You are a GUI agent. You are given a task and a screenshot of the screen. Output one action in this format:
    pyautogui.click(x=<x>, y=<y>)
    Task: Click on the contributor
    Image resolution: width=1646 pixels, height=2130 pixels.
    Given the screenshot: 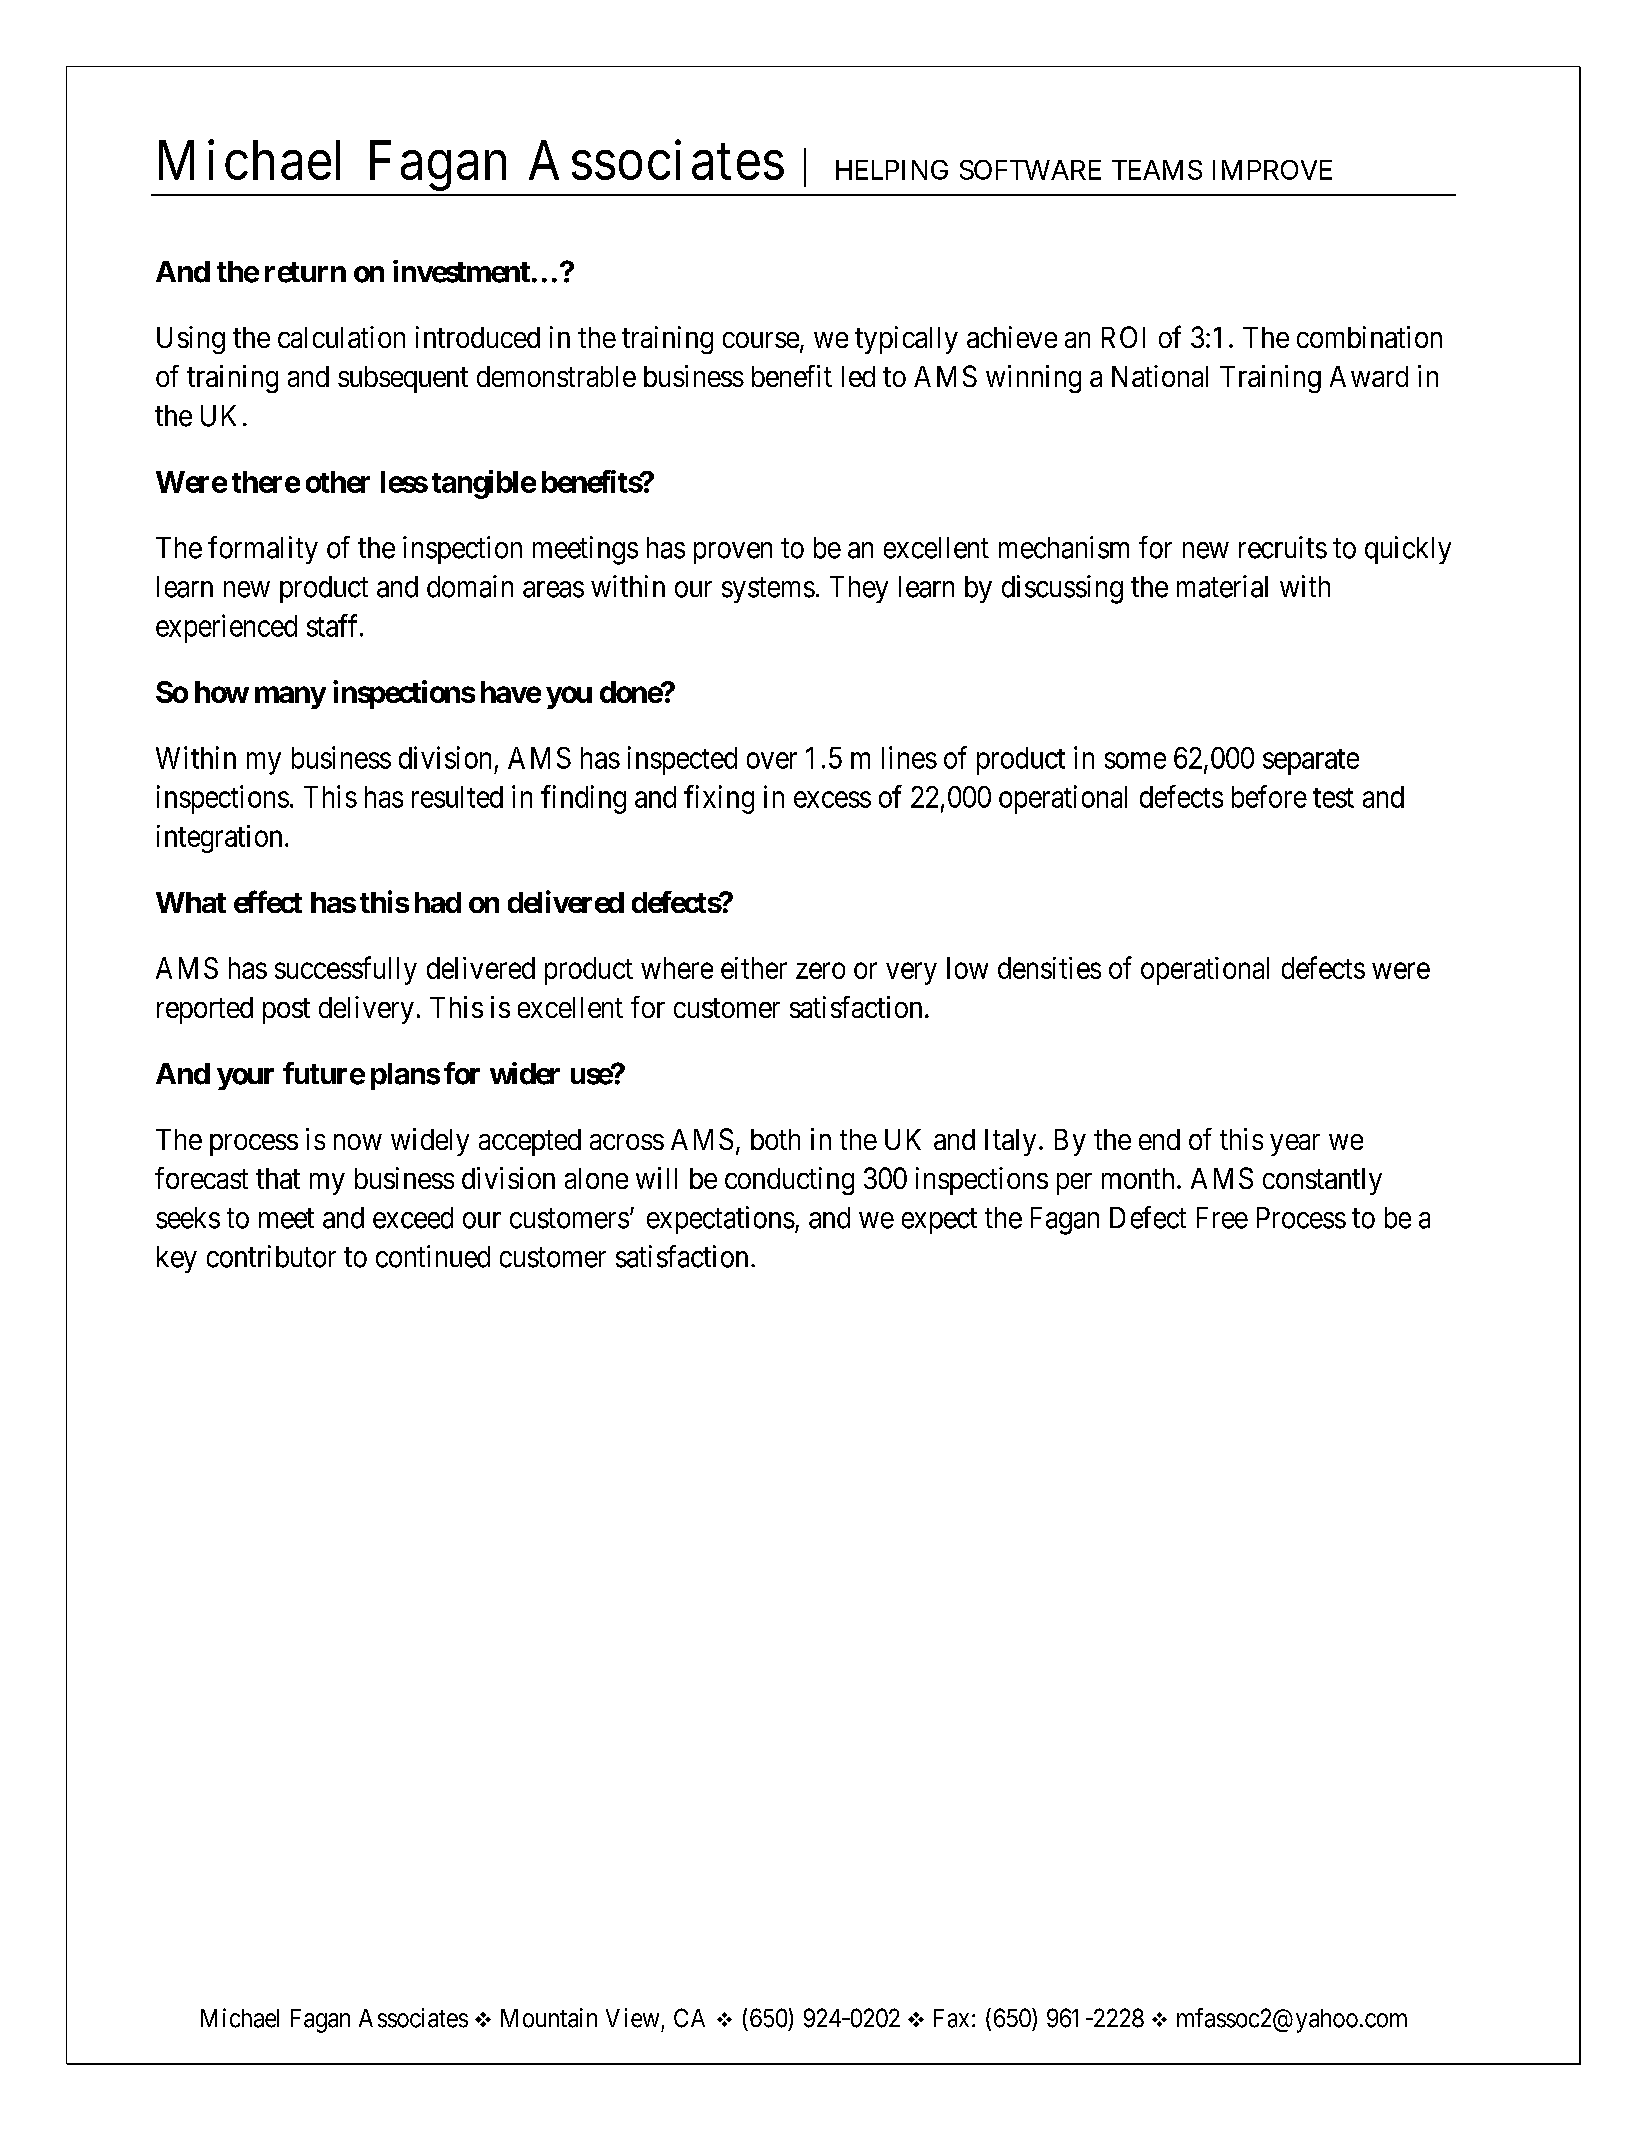 What is the action you would take?
    pyautogui.click(x=271, y=1256)
